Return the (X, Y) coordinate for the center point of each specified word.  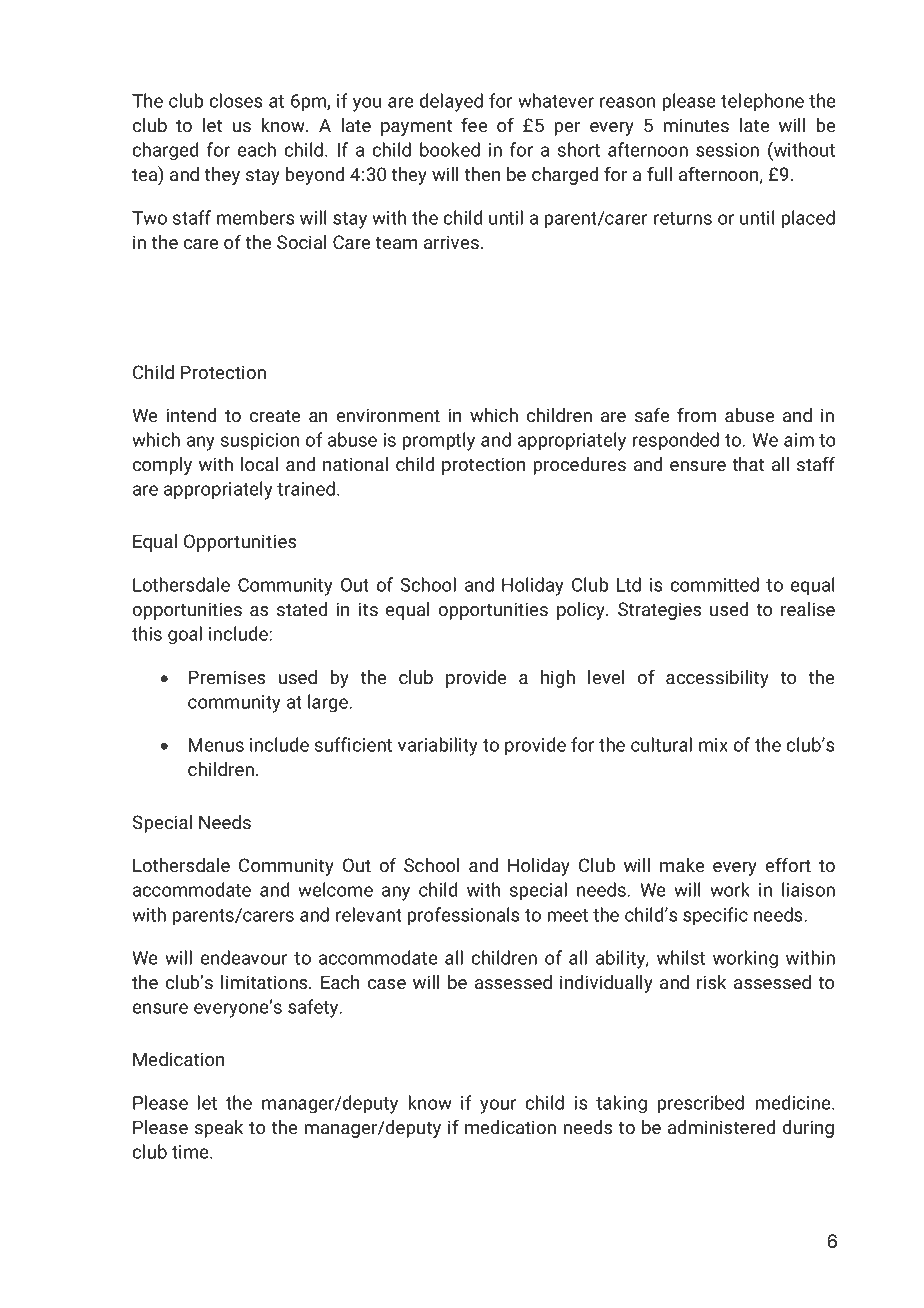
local (259, 464)
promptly (438, 441)
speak (219, 1129)
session (727, 150)
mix (713, 745)
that (748, 464)
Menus (216, 745)
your (498, 1106)
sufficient (353, 744)
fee (474, 125)
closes (236, 100)
